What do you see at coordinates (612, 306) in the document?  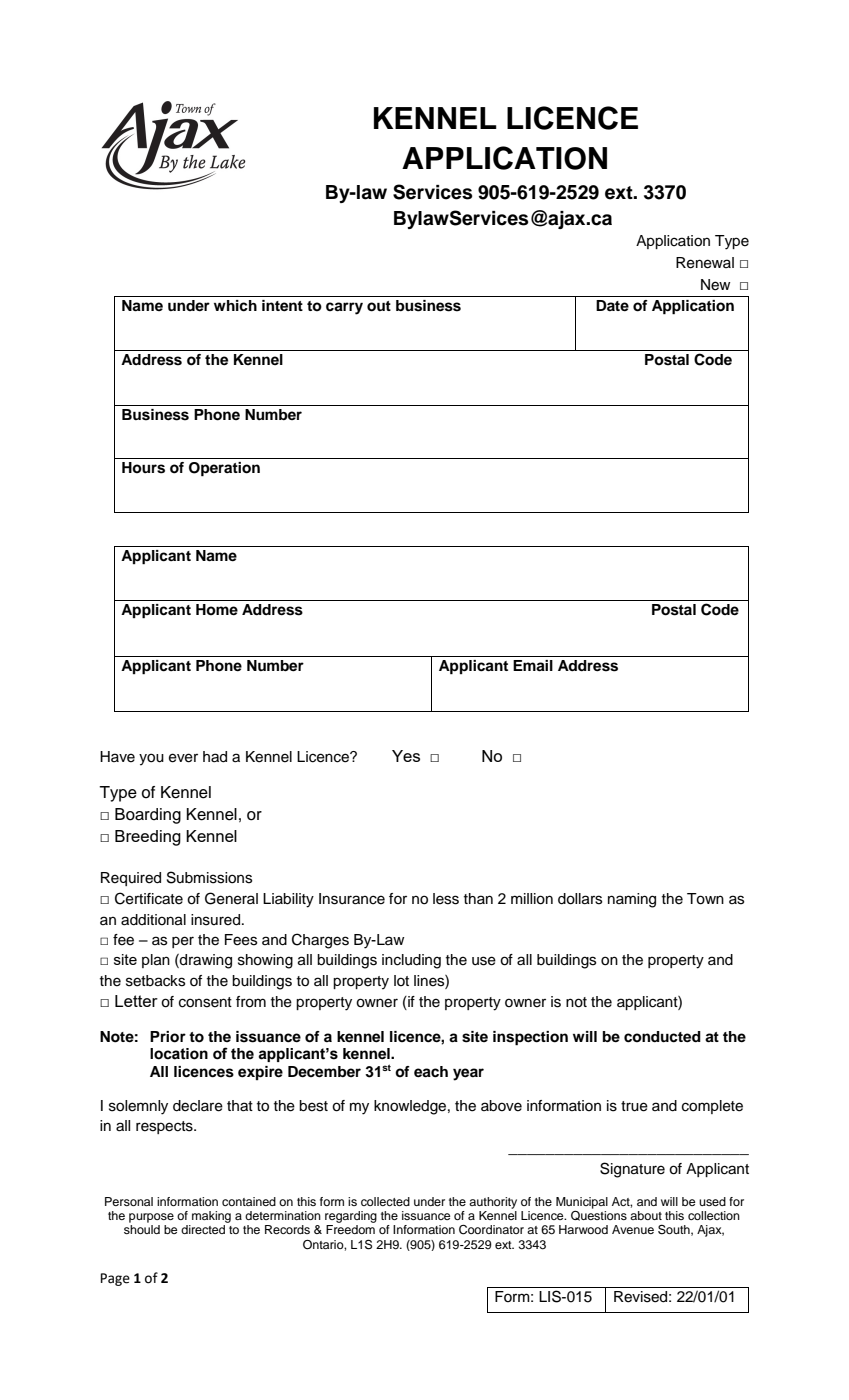 I see `Date` at bounding box center [612, 306].
